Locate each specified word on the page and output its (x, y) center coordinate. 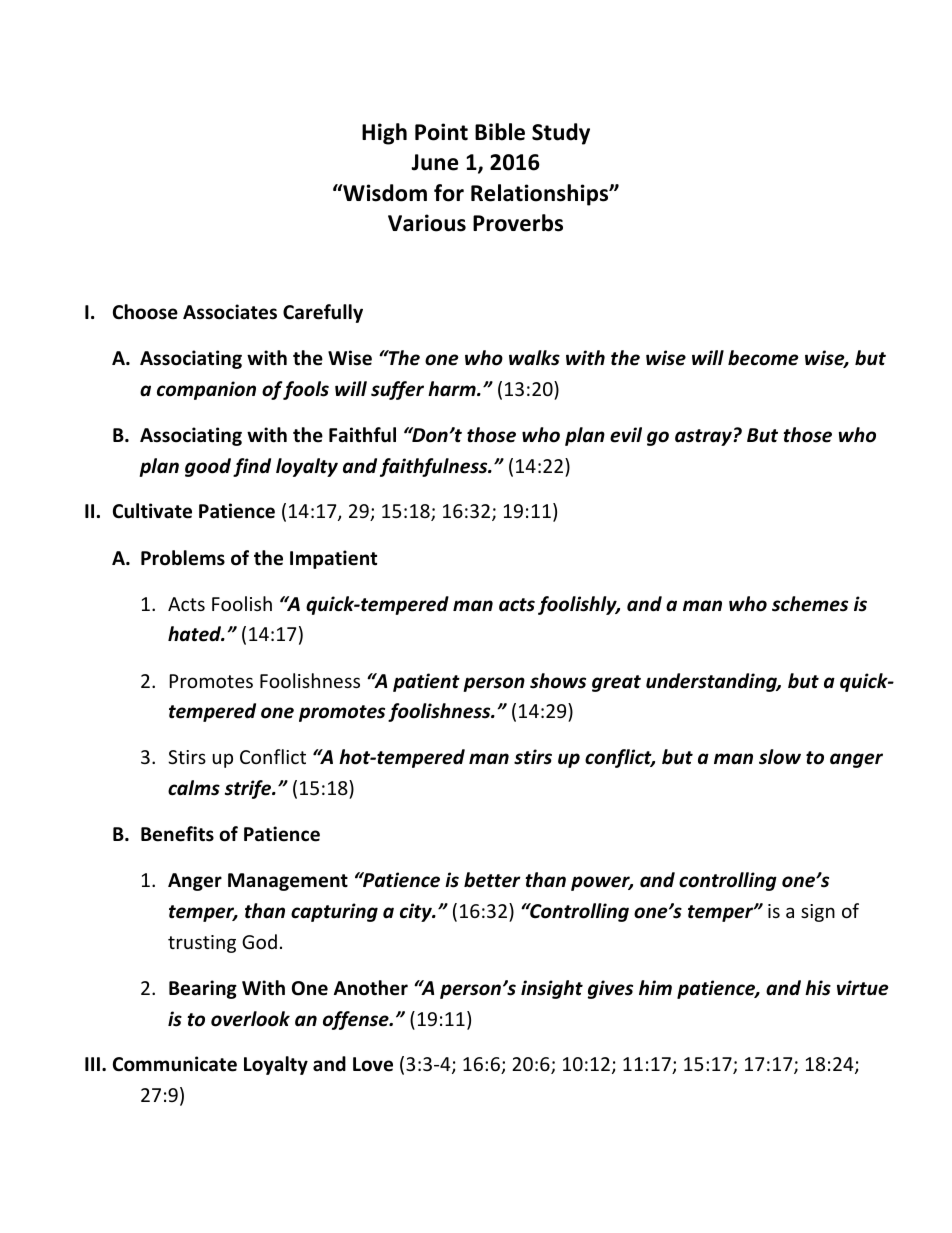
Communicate (175, 1064)
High (384, 134)
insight (552, 989)
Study (561, 134)
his (818, 988)
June (434, 162)
